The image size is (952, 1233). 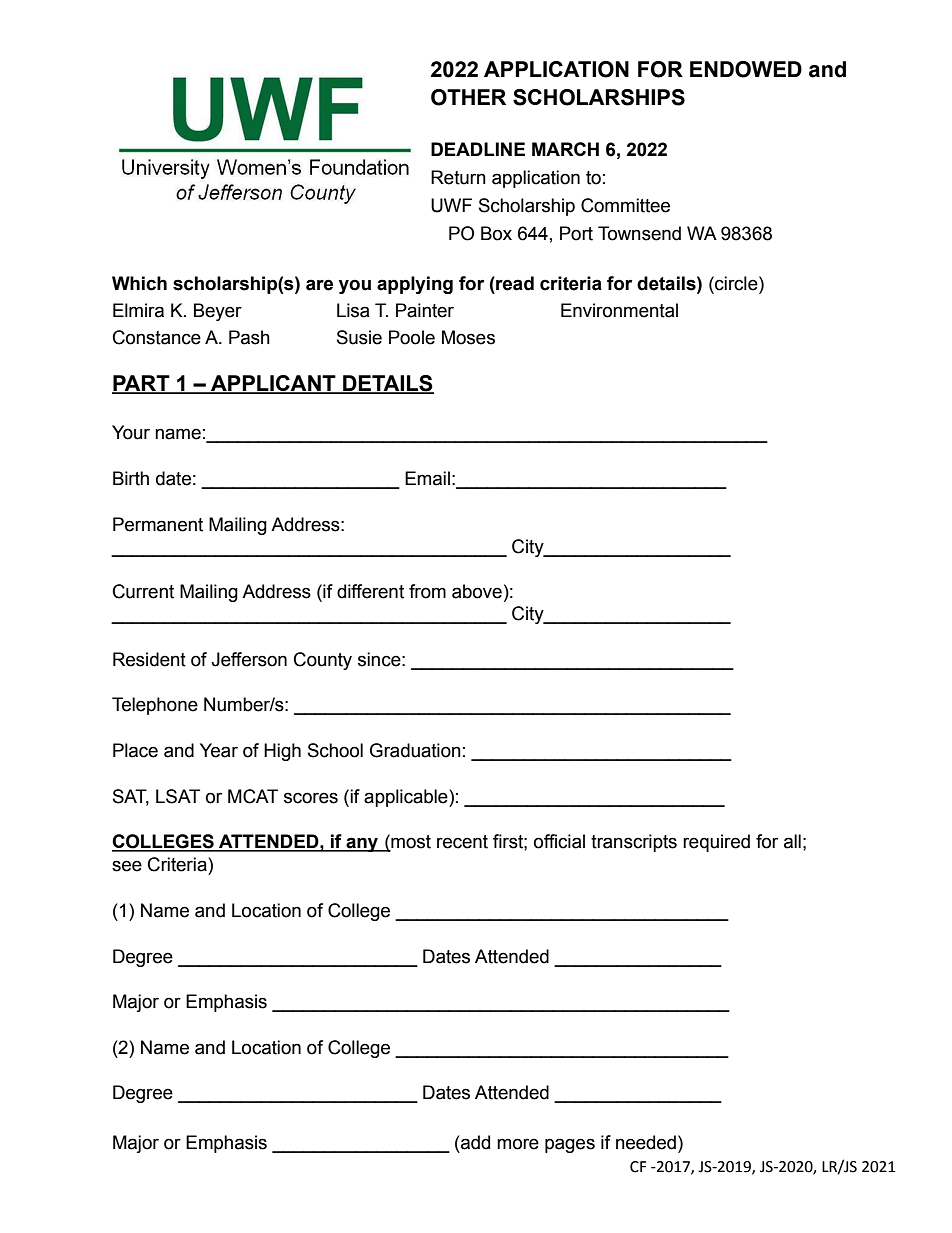 I want to click on Which, so click(x=139, y=283).
